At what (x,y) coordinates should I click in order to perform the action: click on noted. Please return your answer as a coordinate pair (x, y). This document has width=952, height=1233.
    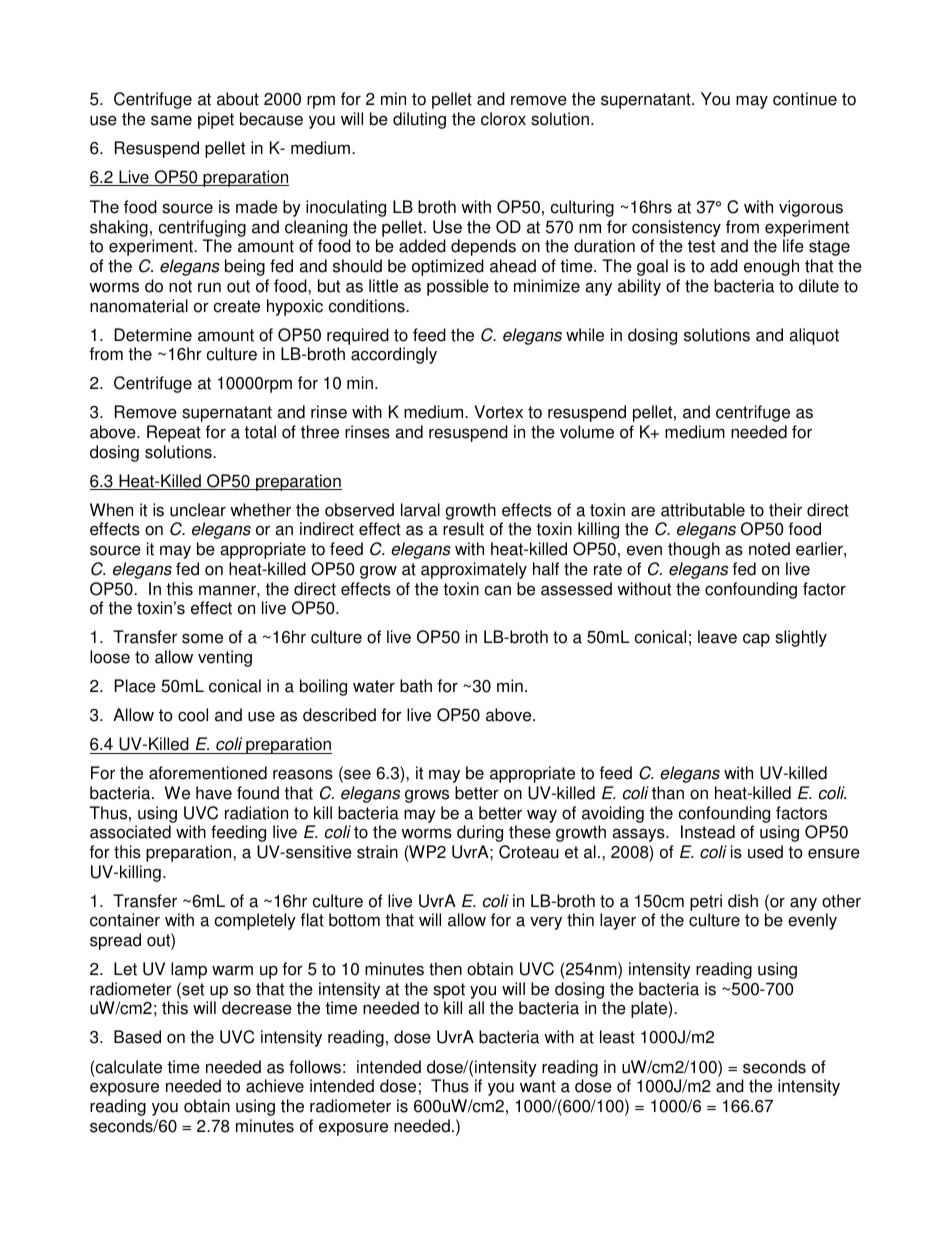
    Looking at the image, I should click on (769, 549).
